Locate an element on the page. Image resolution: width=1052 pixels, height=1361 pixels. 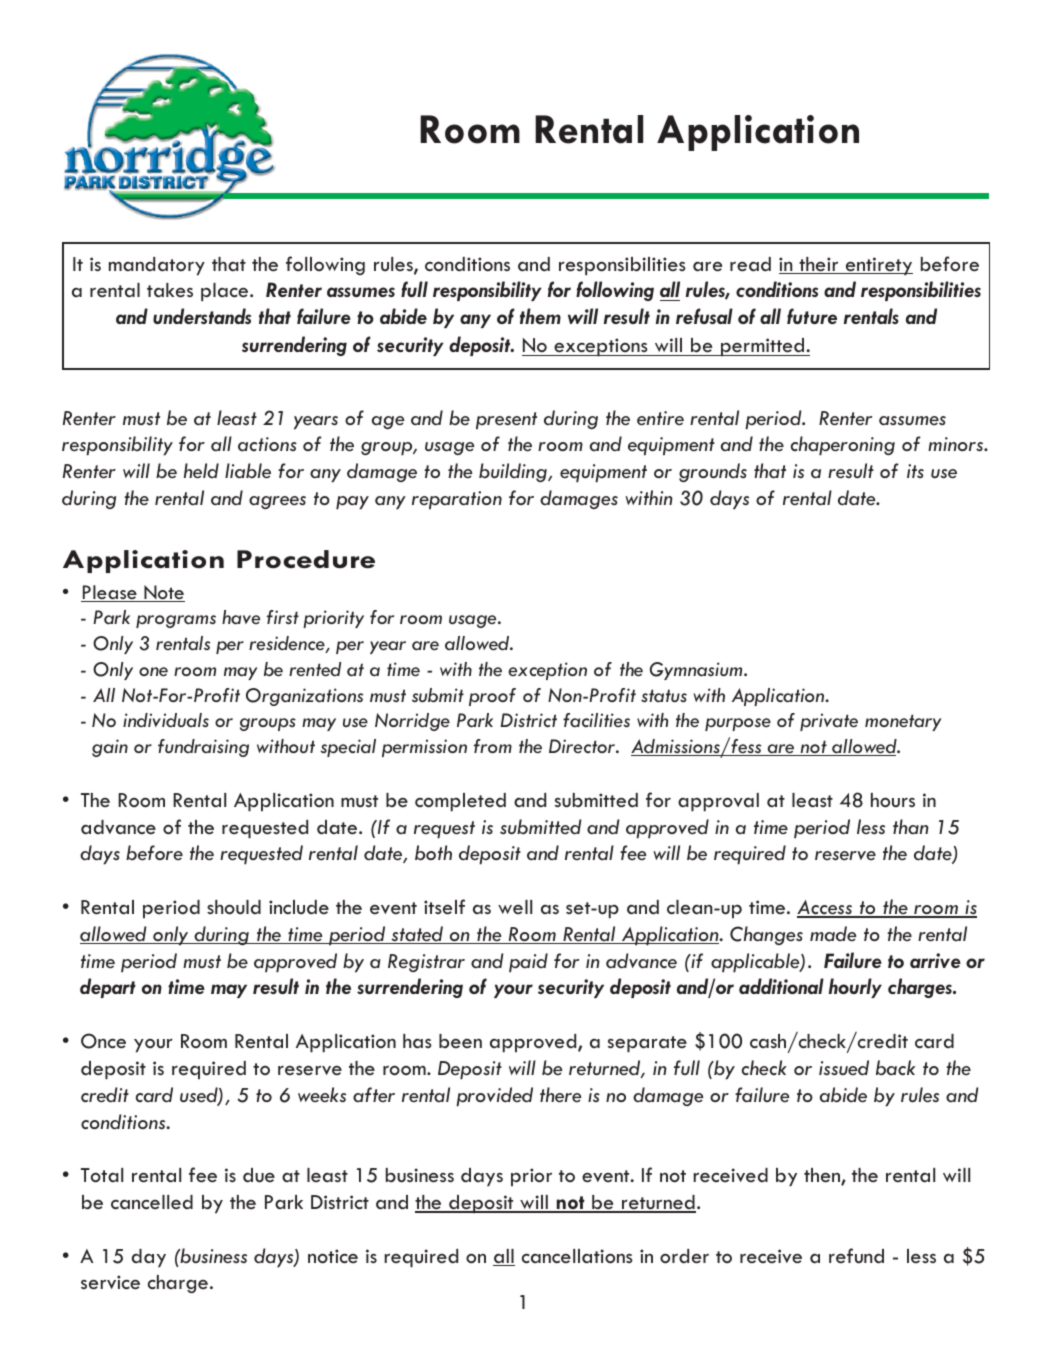
fundraising is located at coordinates (203, 748).
